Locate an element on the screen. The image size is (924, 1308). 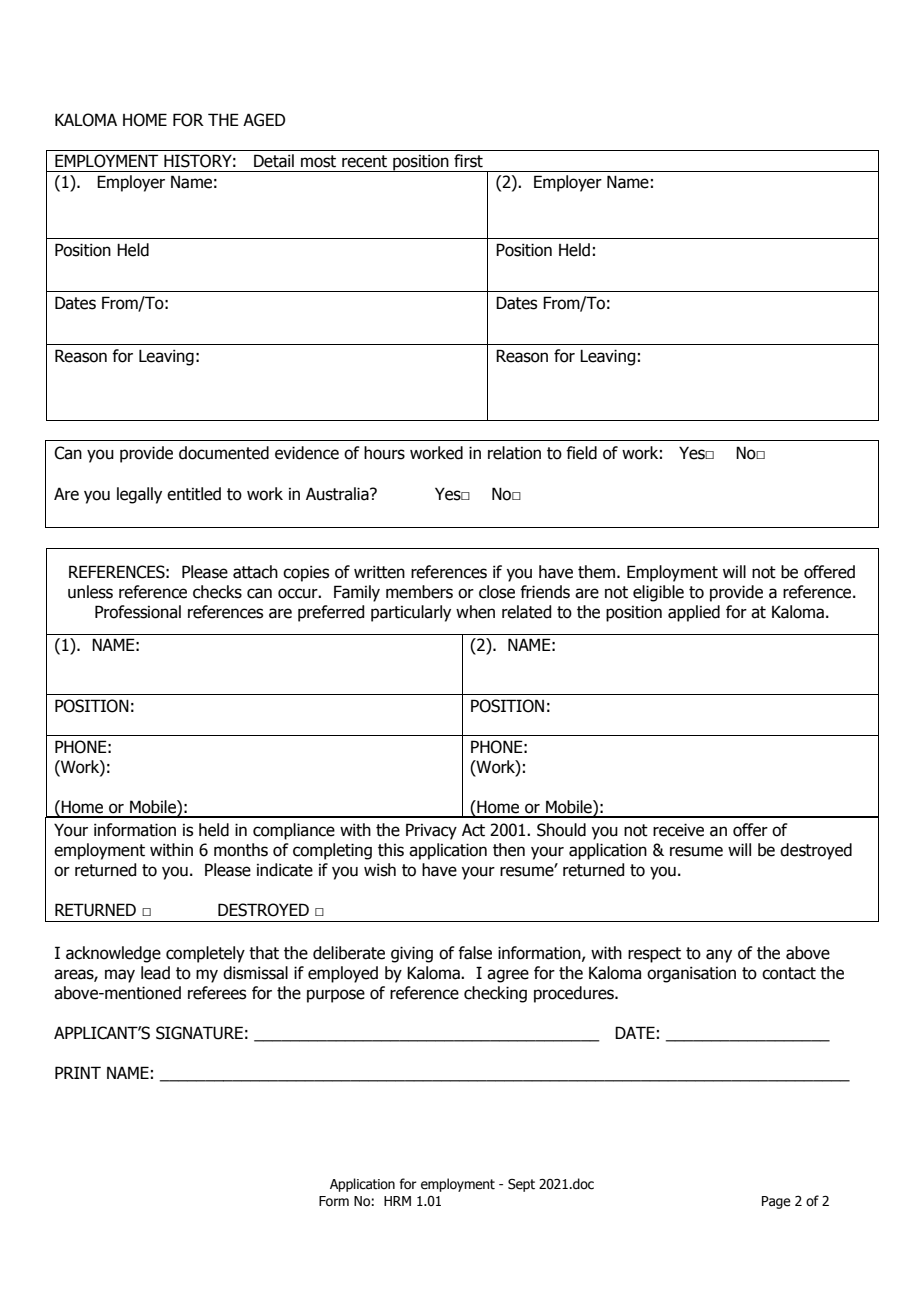
particularly is located at coordinates (411, 613).
